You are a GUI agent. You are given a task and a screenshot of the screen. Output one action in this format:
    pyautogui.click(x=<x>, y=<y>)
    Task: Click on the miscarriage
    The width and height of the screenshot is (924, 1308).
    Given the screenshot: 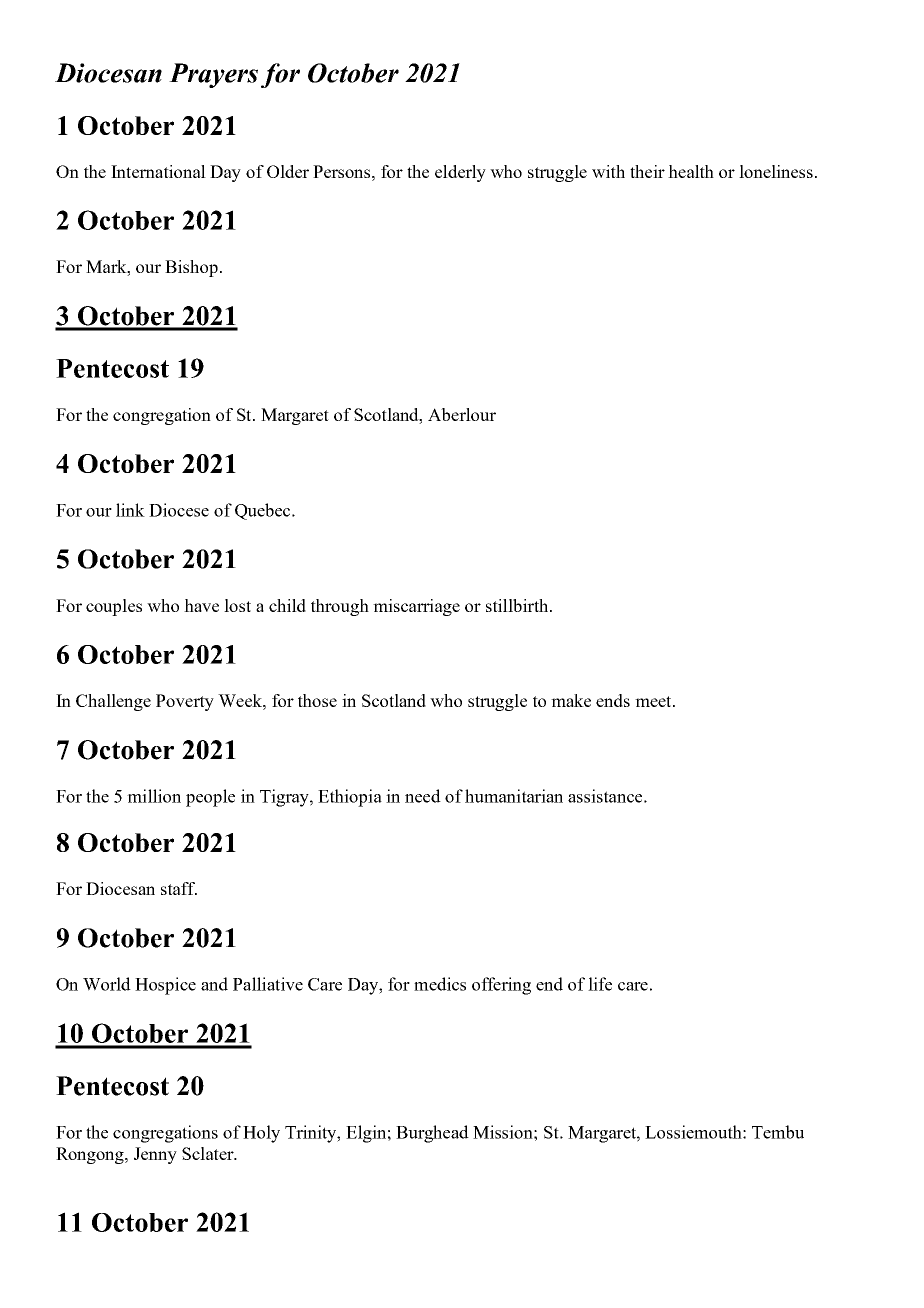 What is the action you would take?
    pyautogui.click(x=416, y=607)
